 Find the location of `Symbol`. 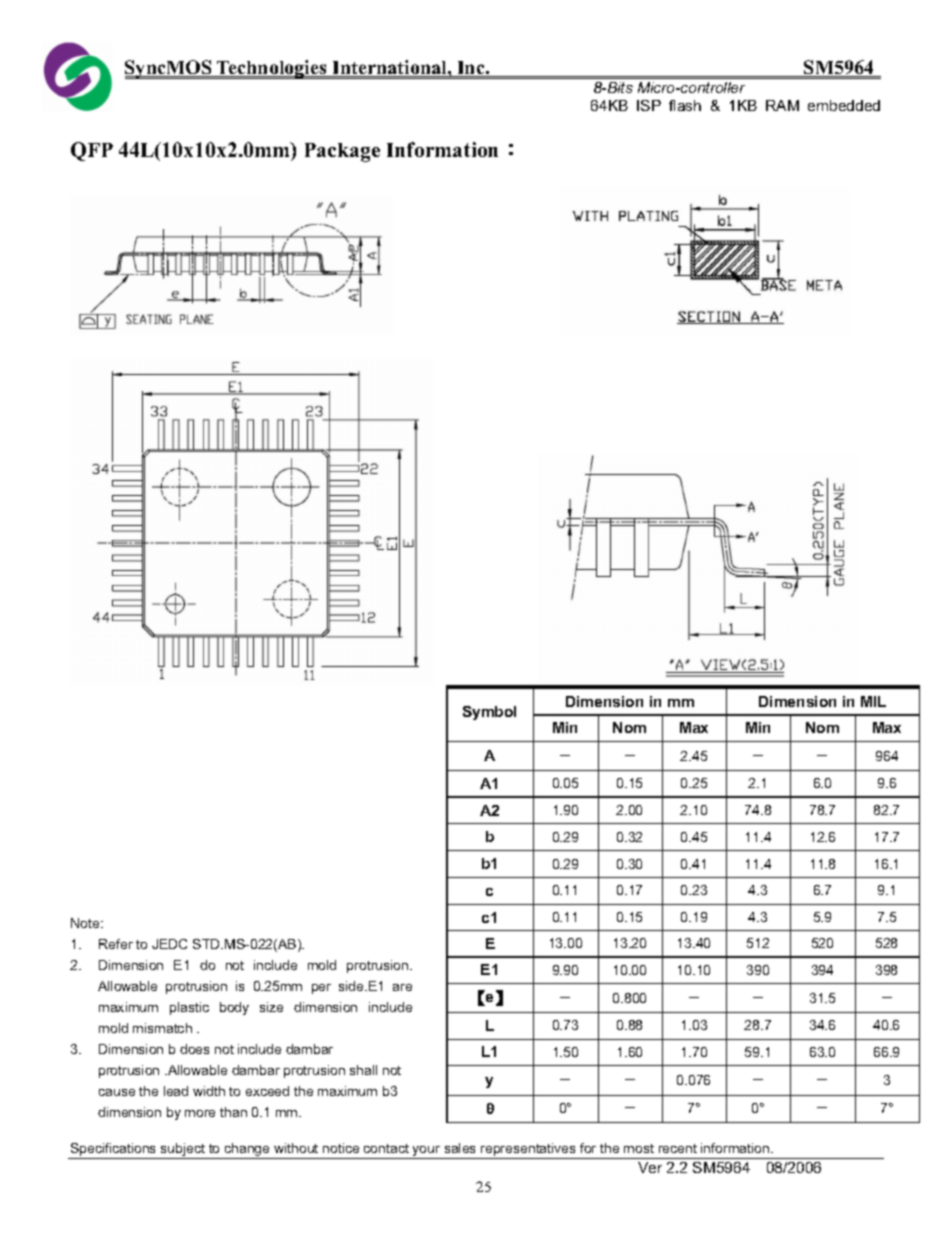

Symbol is located at coordinates (489, 713).
